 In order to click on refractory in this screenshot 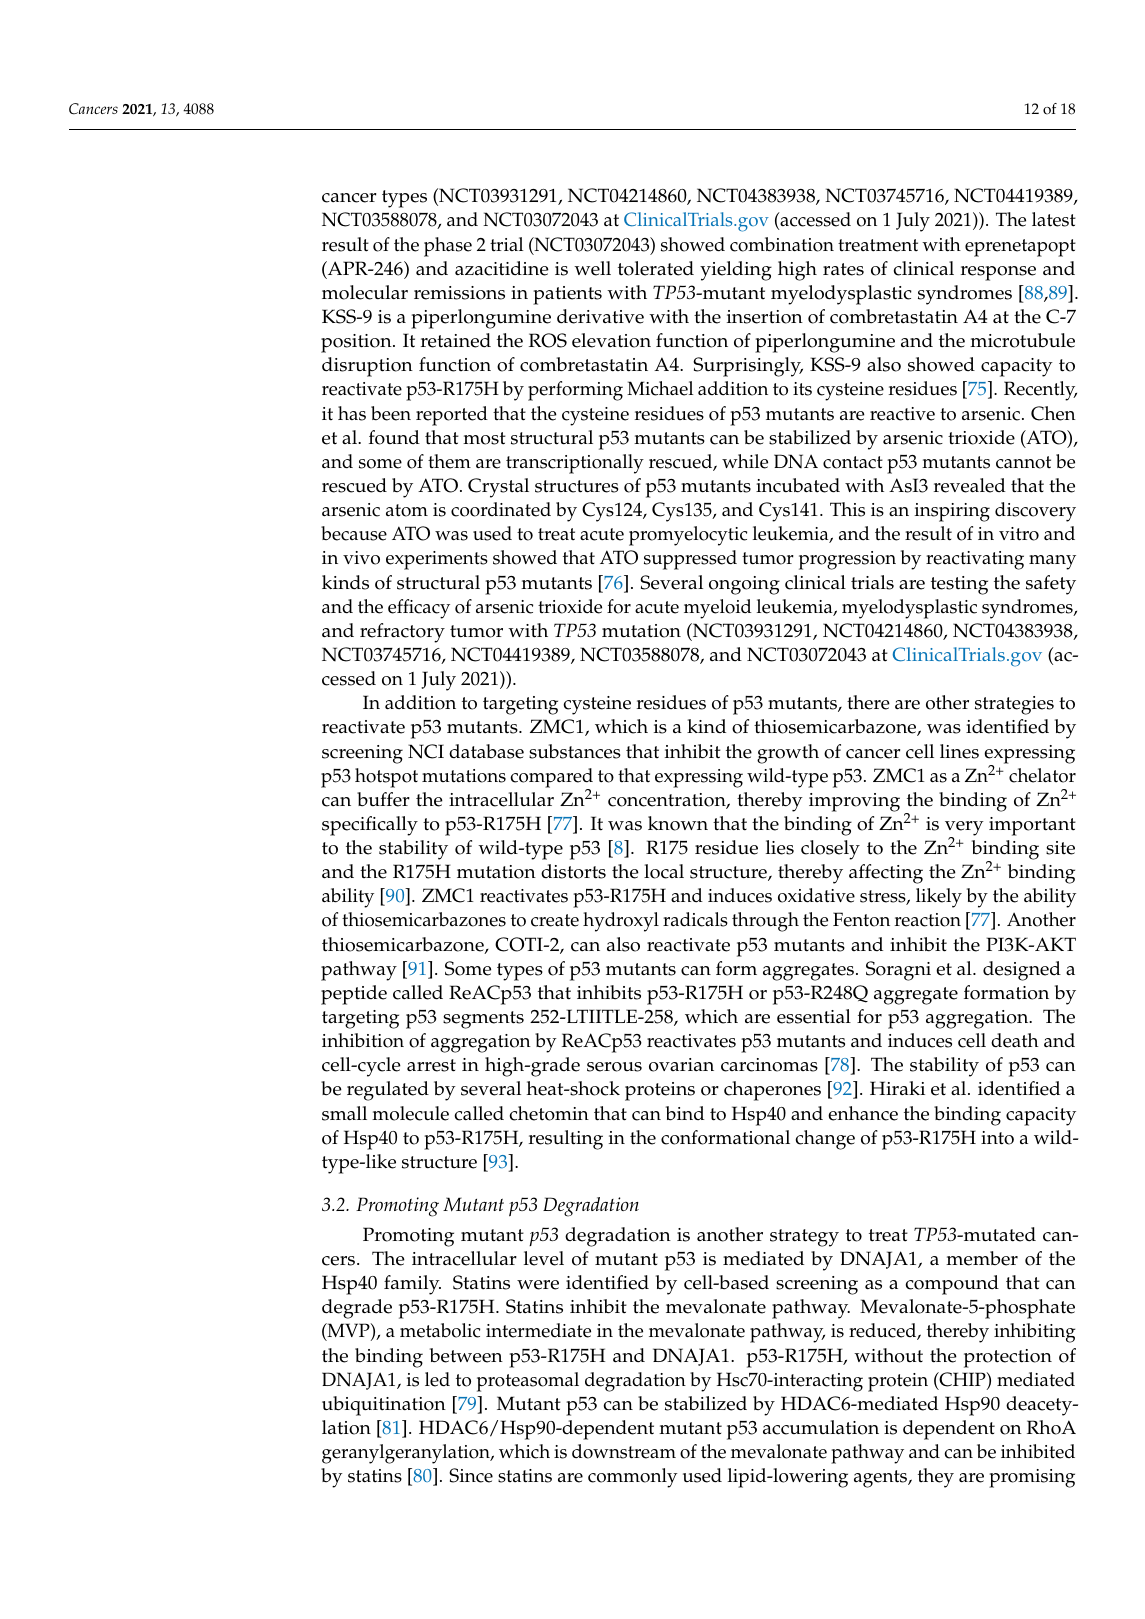, I will do `click(402, 633)`.
